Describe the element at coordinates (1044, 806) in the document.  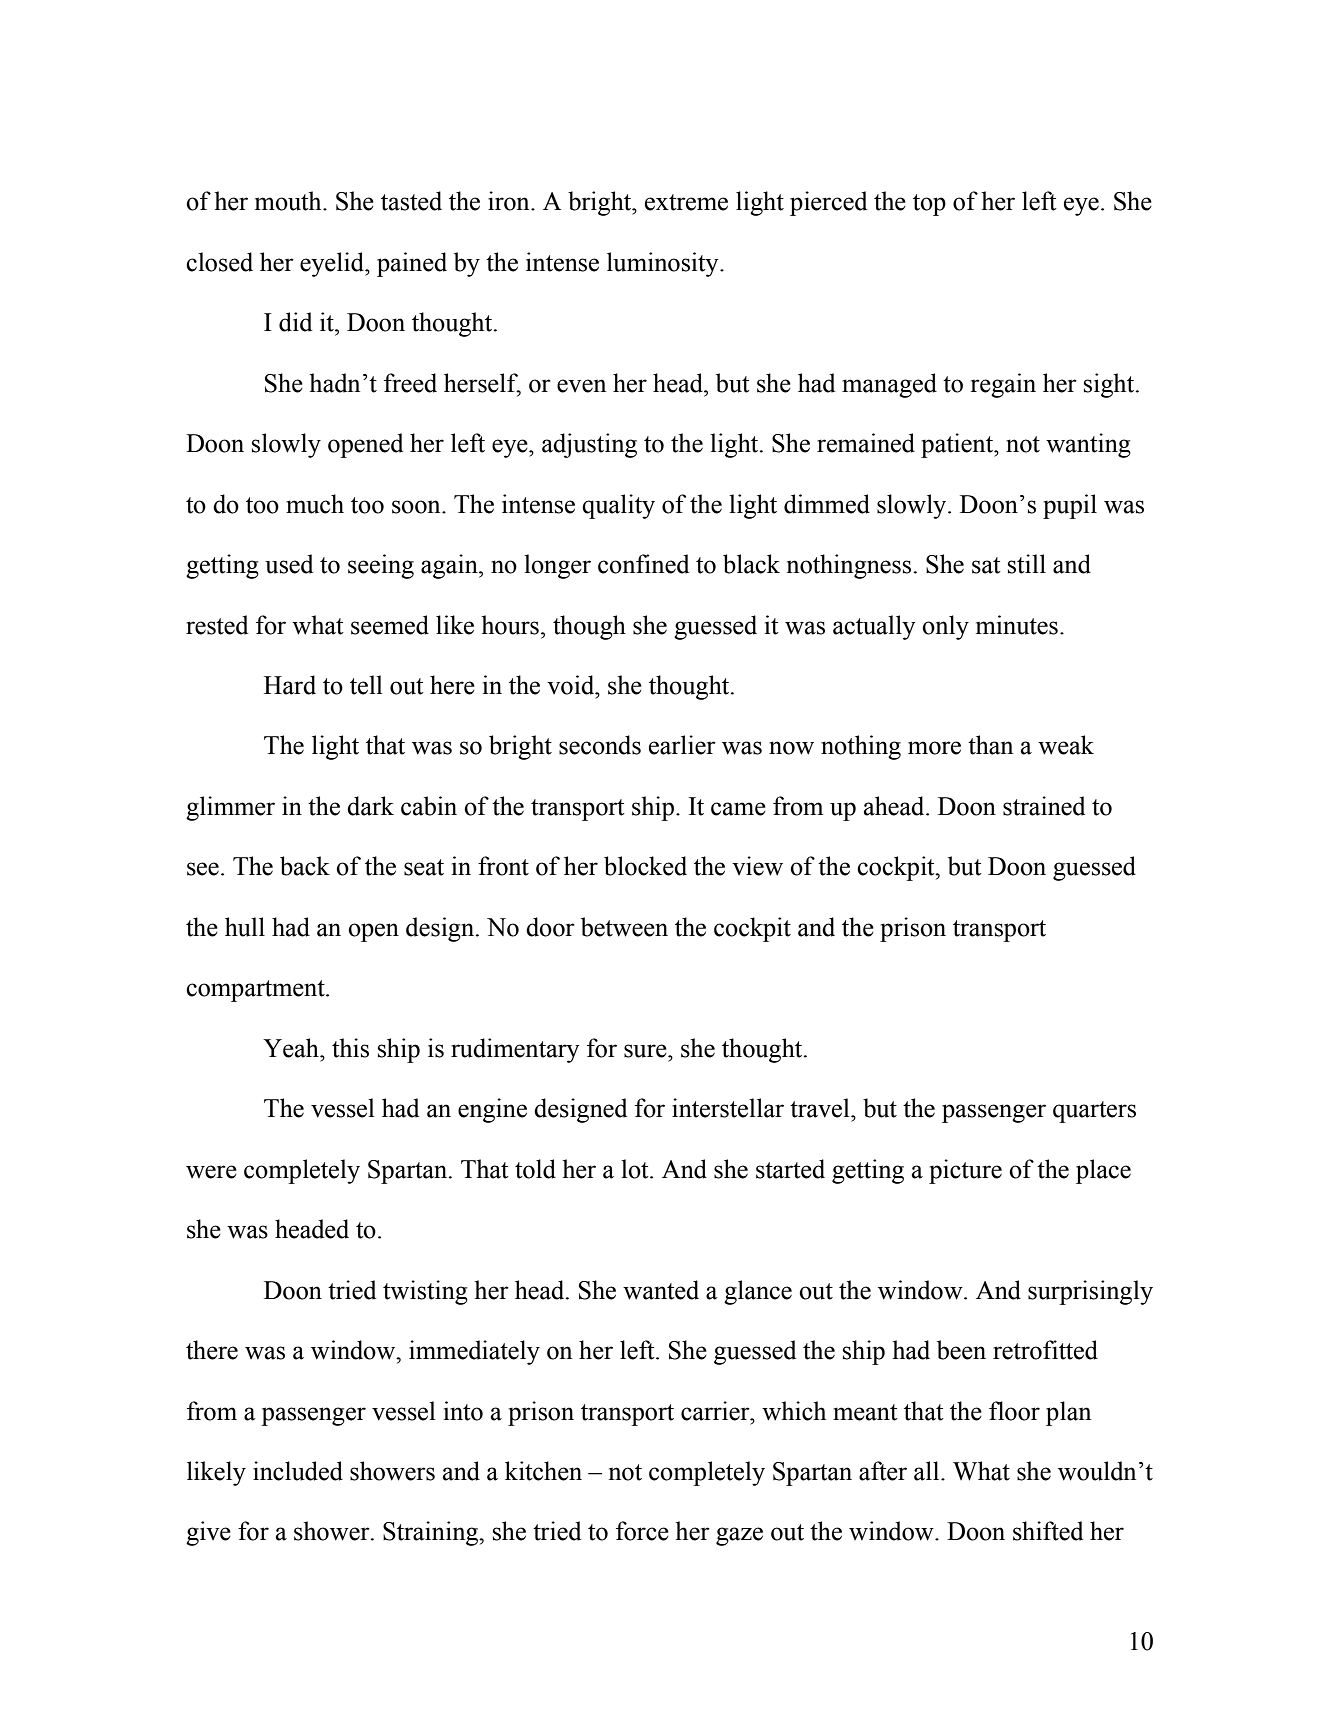
I see `strained` at that location.
